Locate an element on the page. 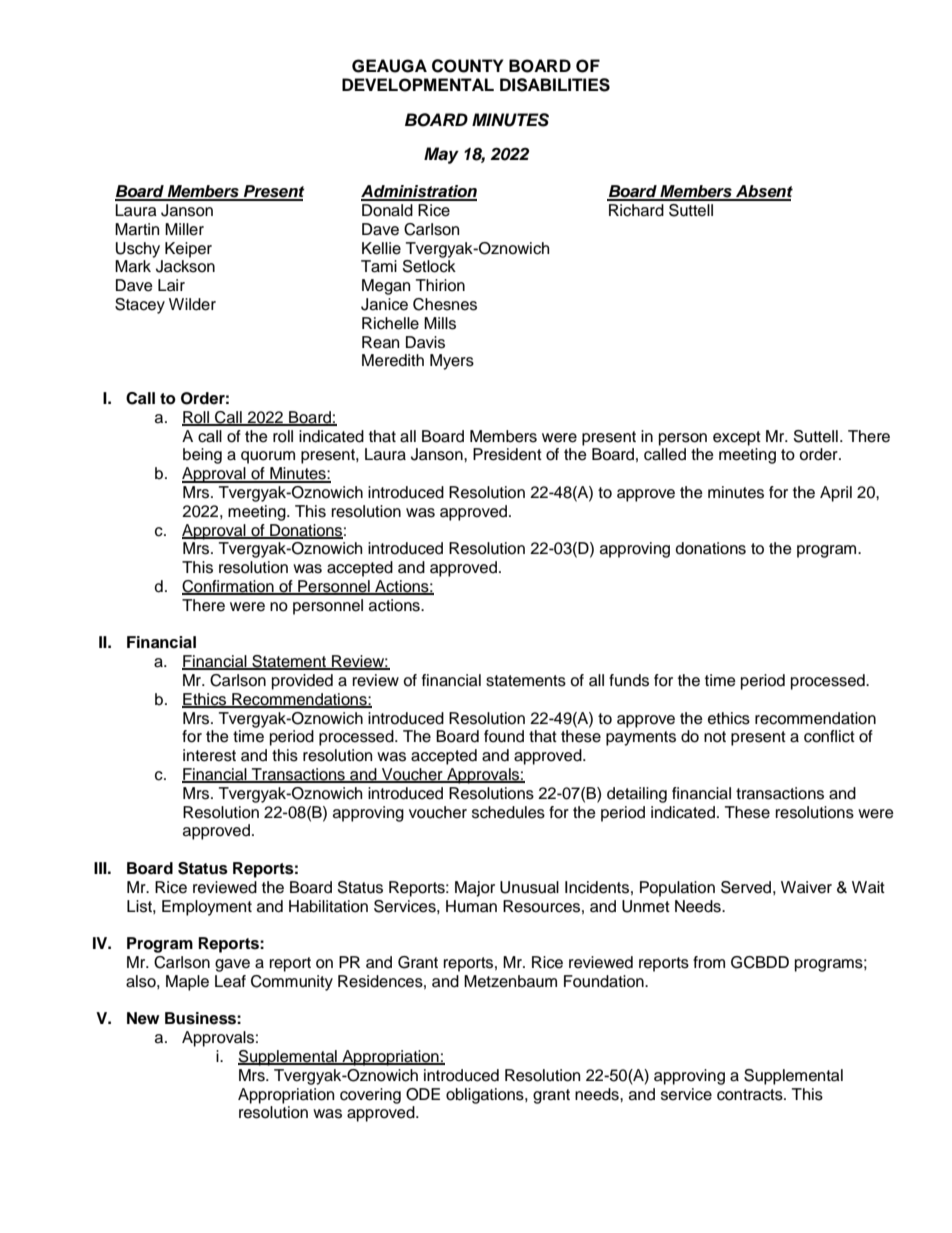 Image resolution: width=952 pixels, height=1233 pixels. Absent is located at coordinates (763, 192).
